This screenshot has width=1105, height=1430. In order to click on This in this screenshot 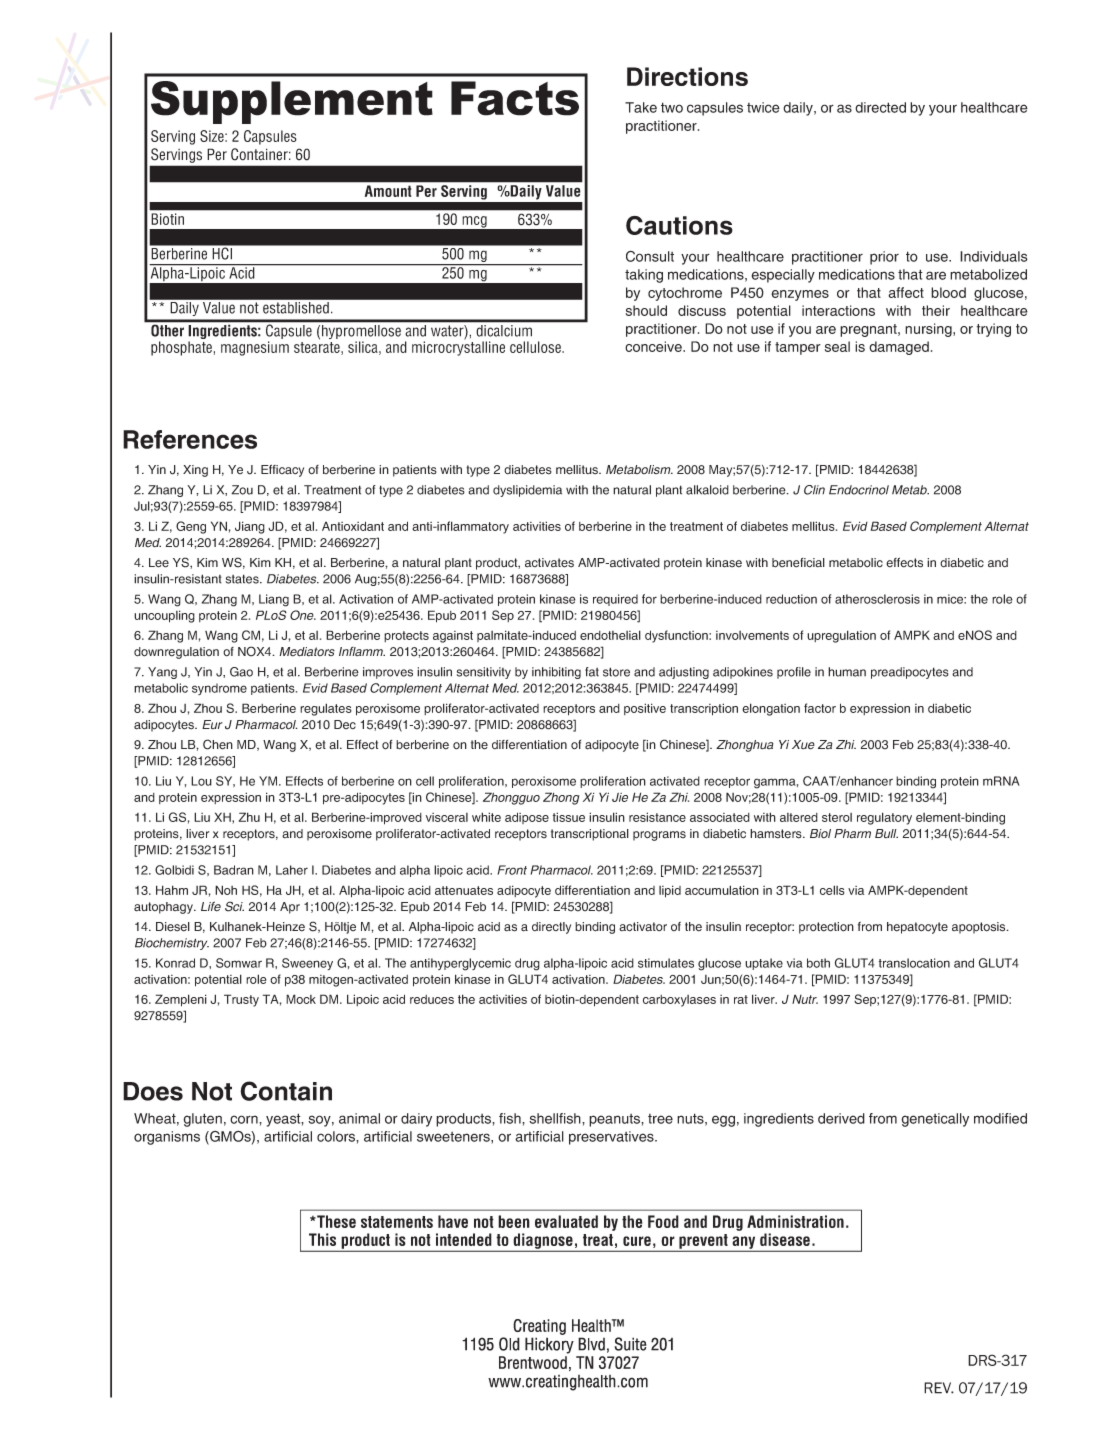, I will do `click(322, 1239)`.
